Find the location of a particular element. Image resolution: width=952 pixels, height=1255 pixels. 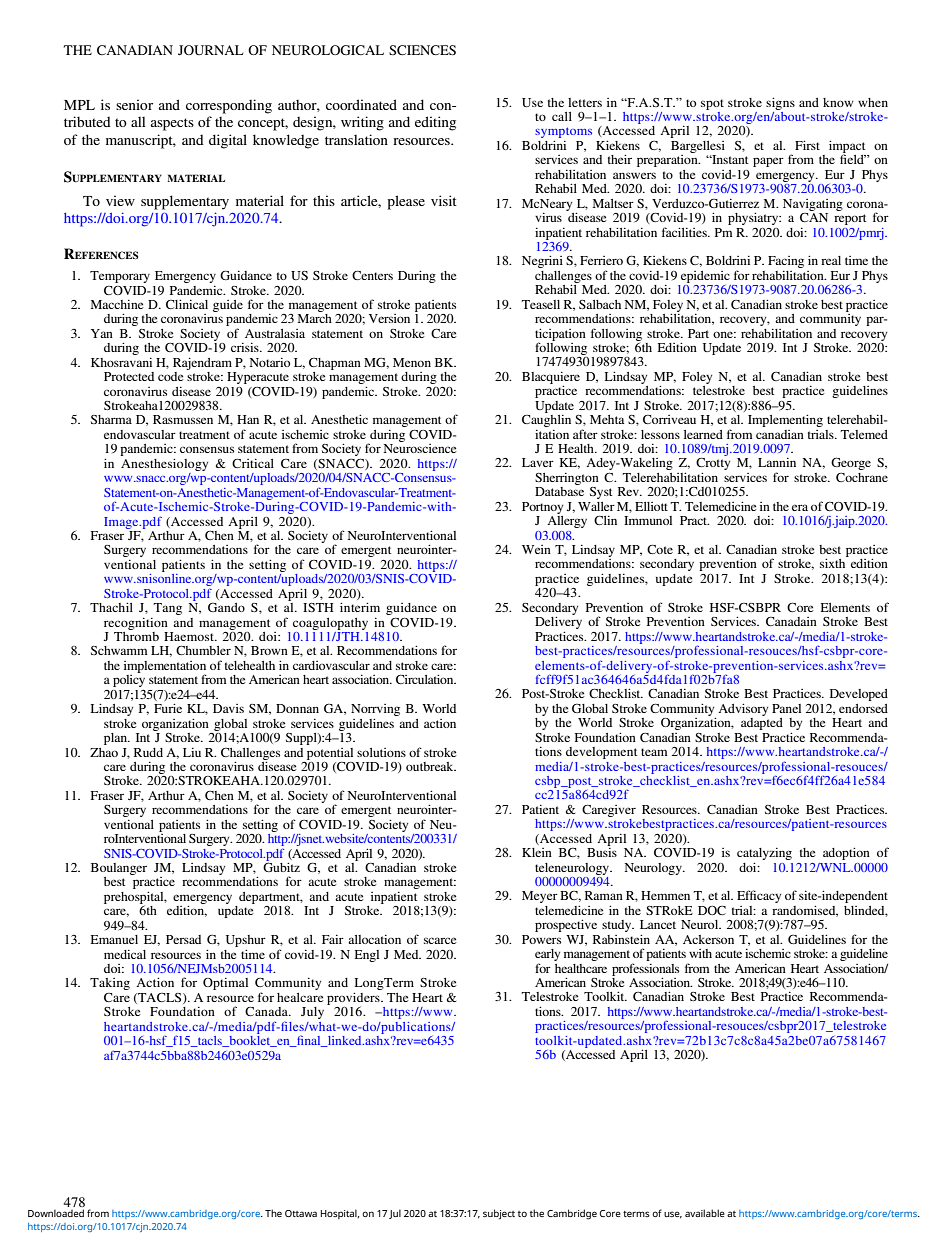

editing is located at coordinates (435, 123).
